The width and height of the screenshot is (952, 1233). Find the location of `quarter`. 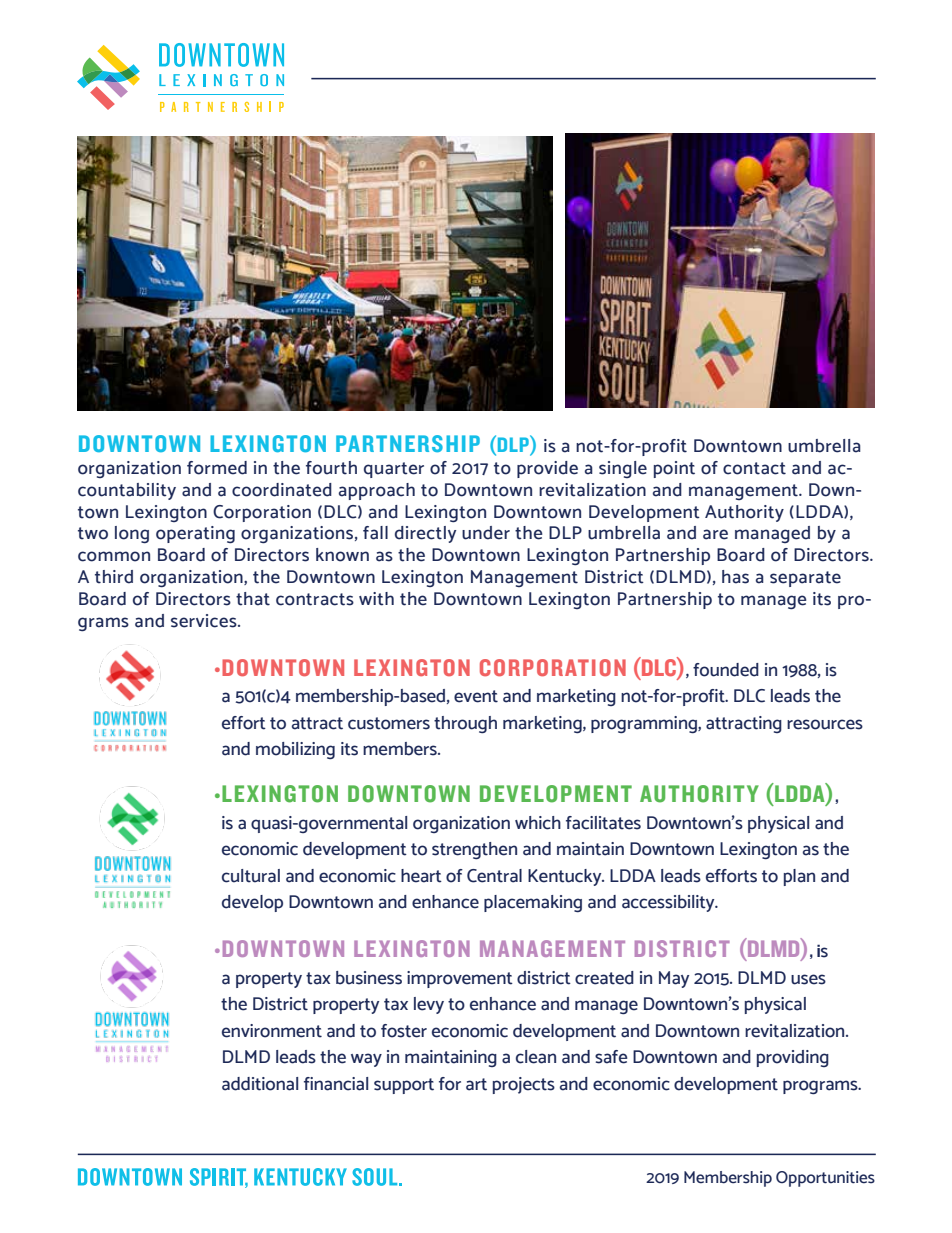

quarter is located at coordinates (394, 470).
